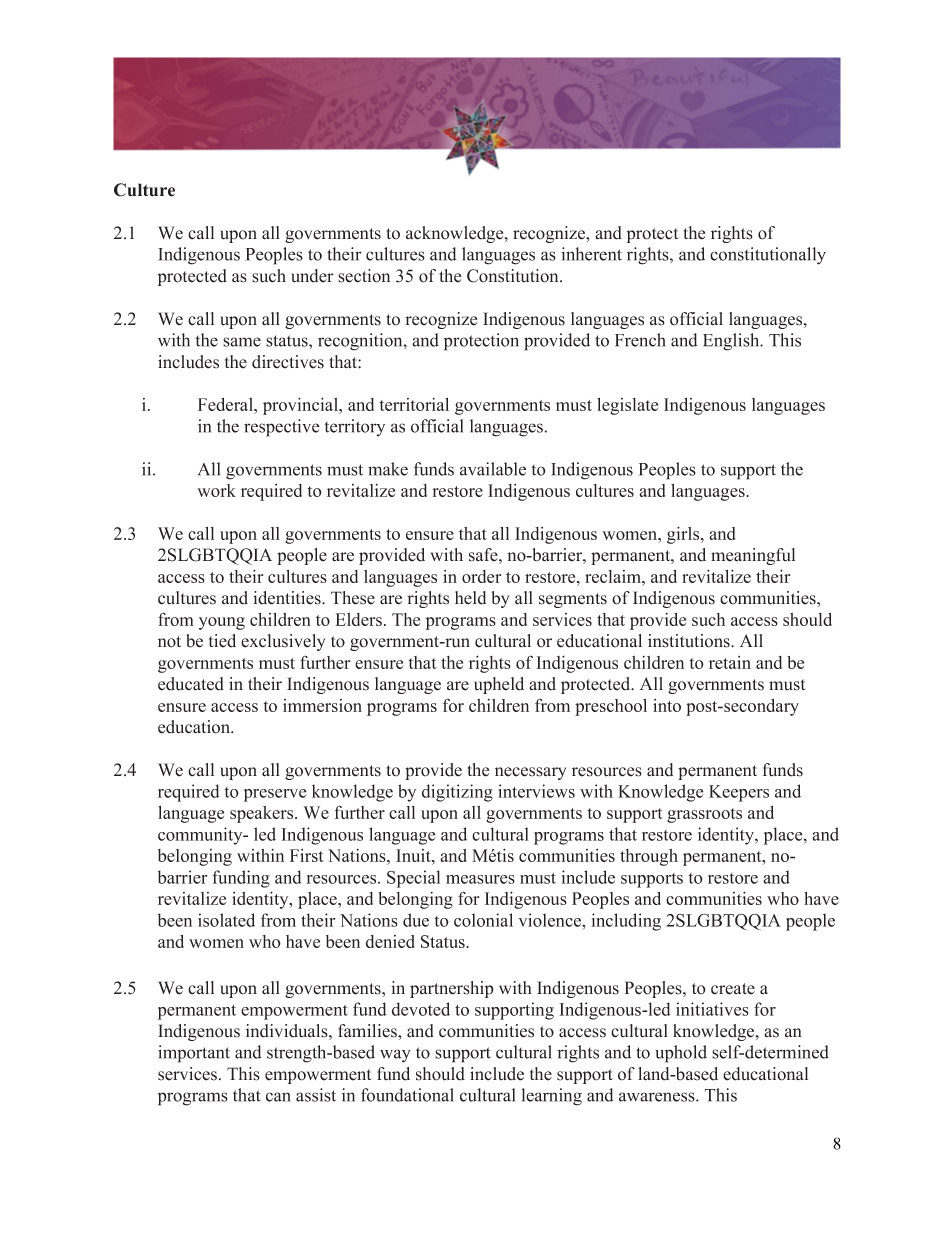 The height and width of the screenshot is (1233, 952). What do you see at coordinates (481, 576) in the screenshot?
I see `order` at bounding box center [481, 576].
